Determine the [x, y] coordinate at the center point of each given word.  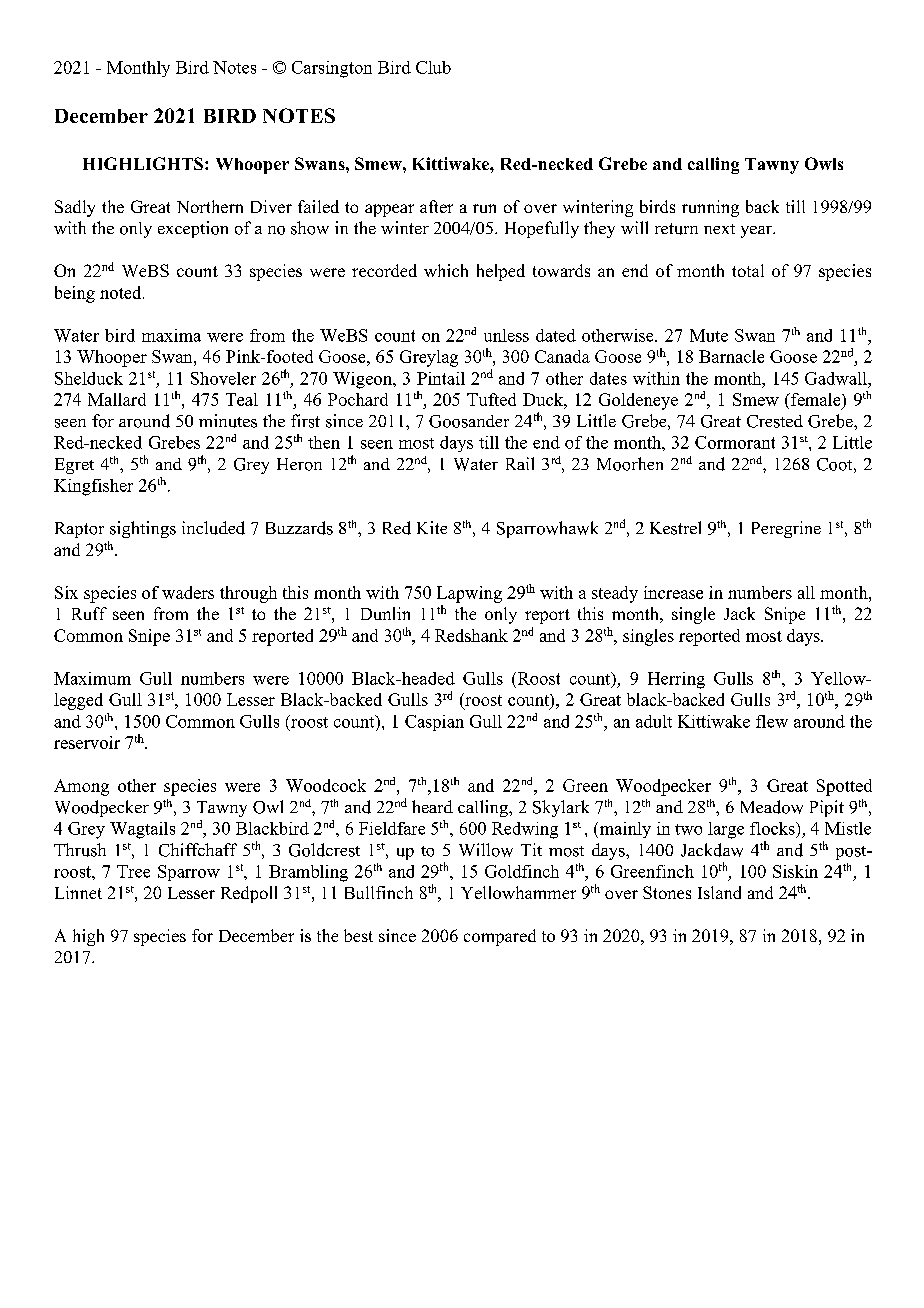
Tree [133, 871]
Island [719, 892]
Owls [824, 163]
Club [433, 67]
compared [500, 937]
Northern [210, 206]
